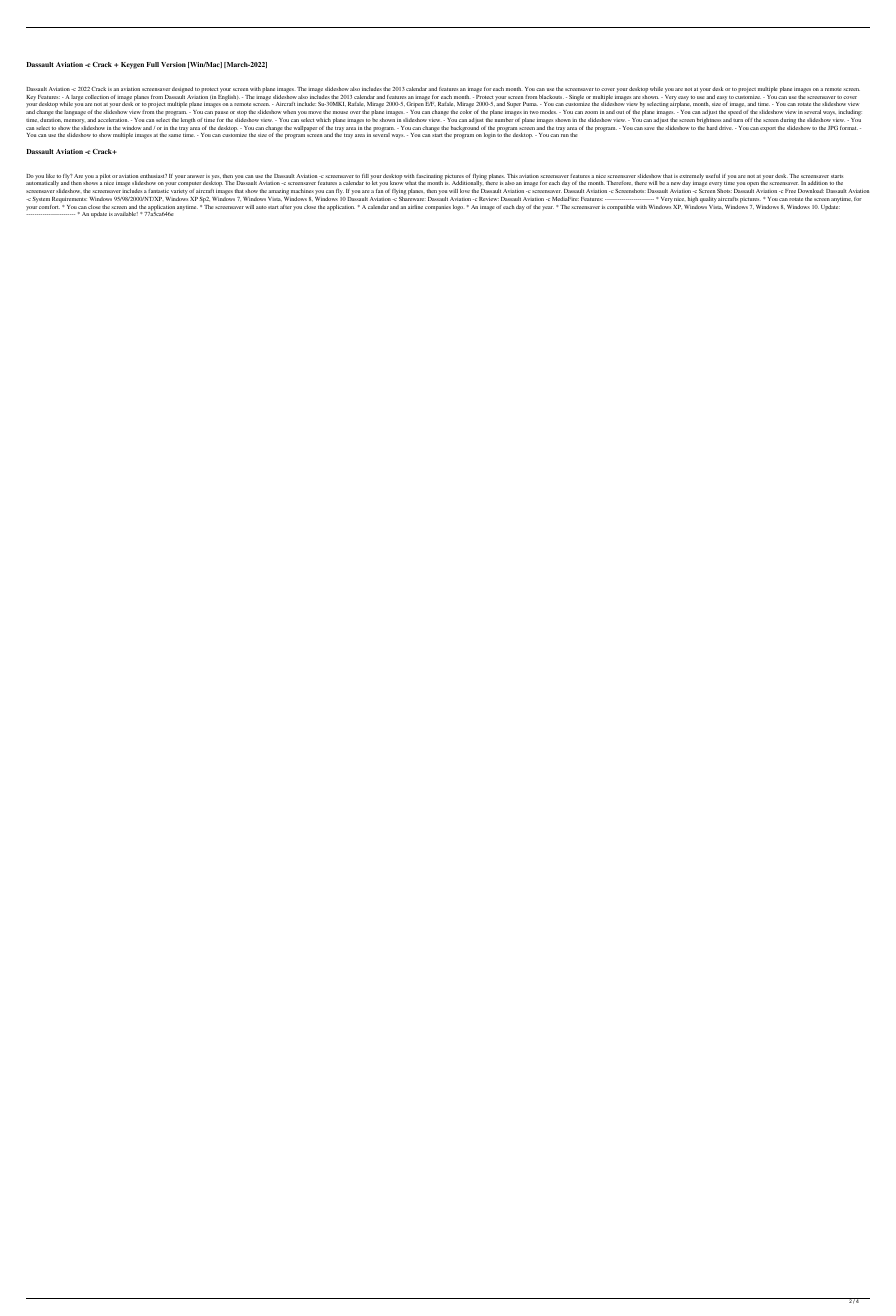  What do you see at coordinates (530, 104) in the document?
I see `Puma` at bounding box center [530, 104].
